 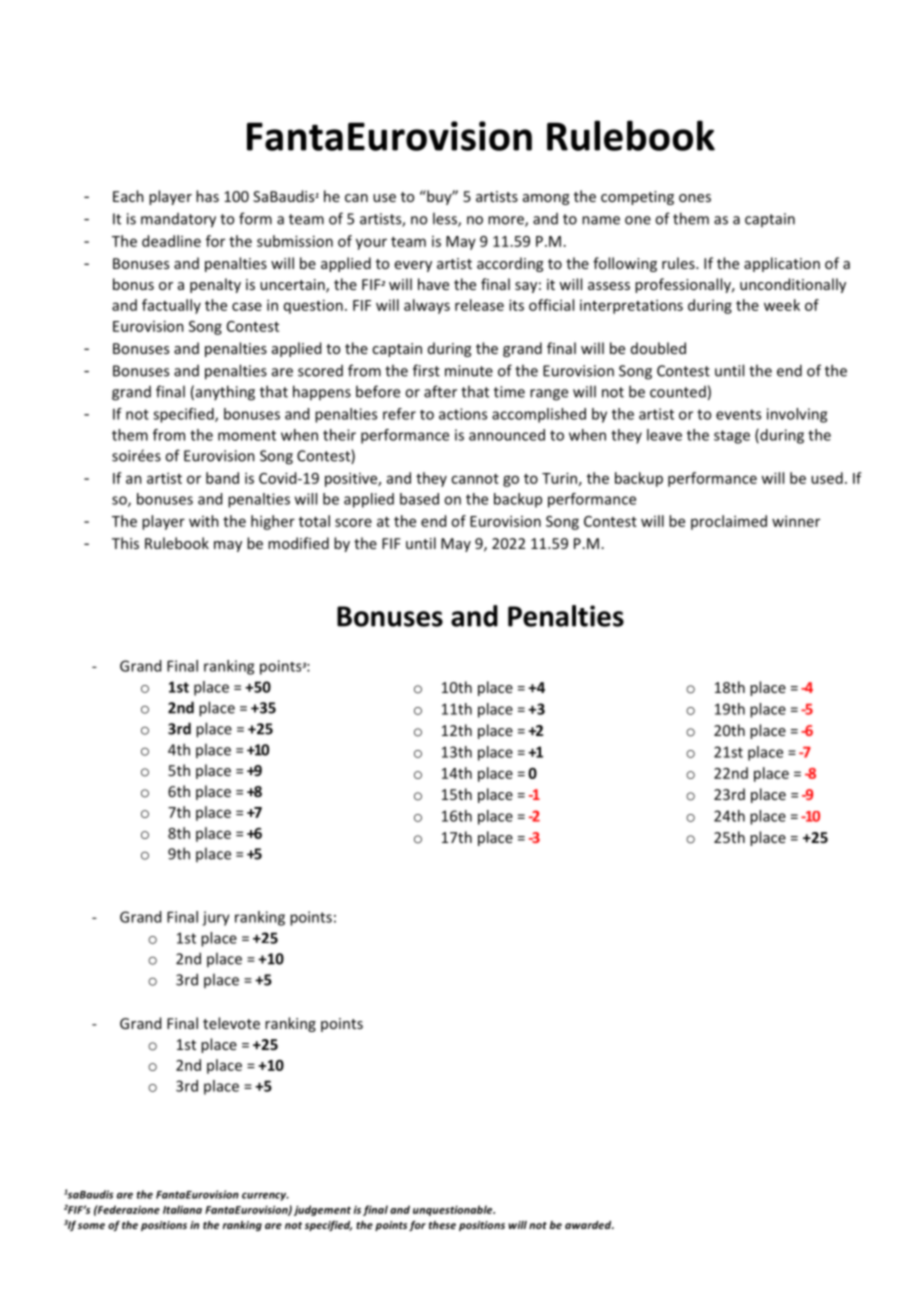 What do you see at coordinates (463, 414) in the page?
I see `actions` at bounding box center [463, 414].
